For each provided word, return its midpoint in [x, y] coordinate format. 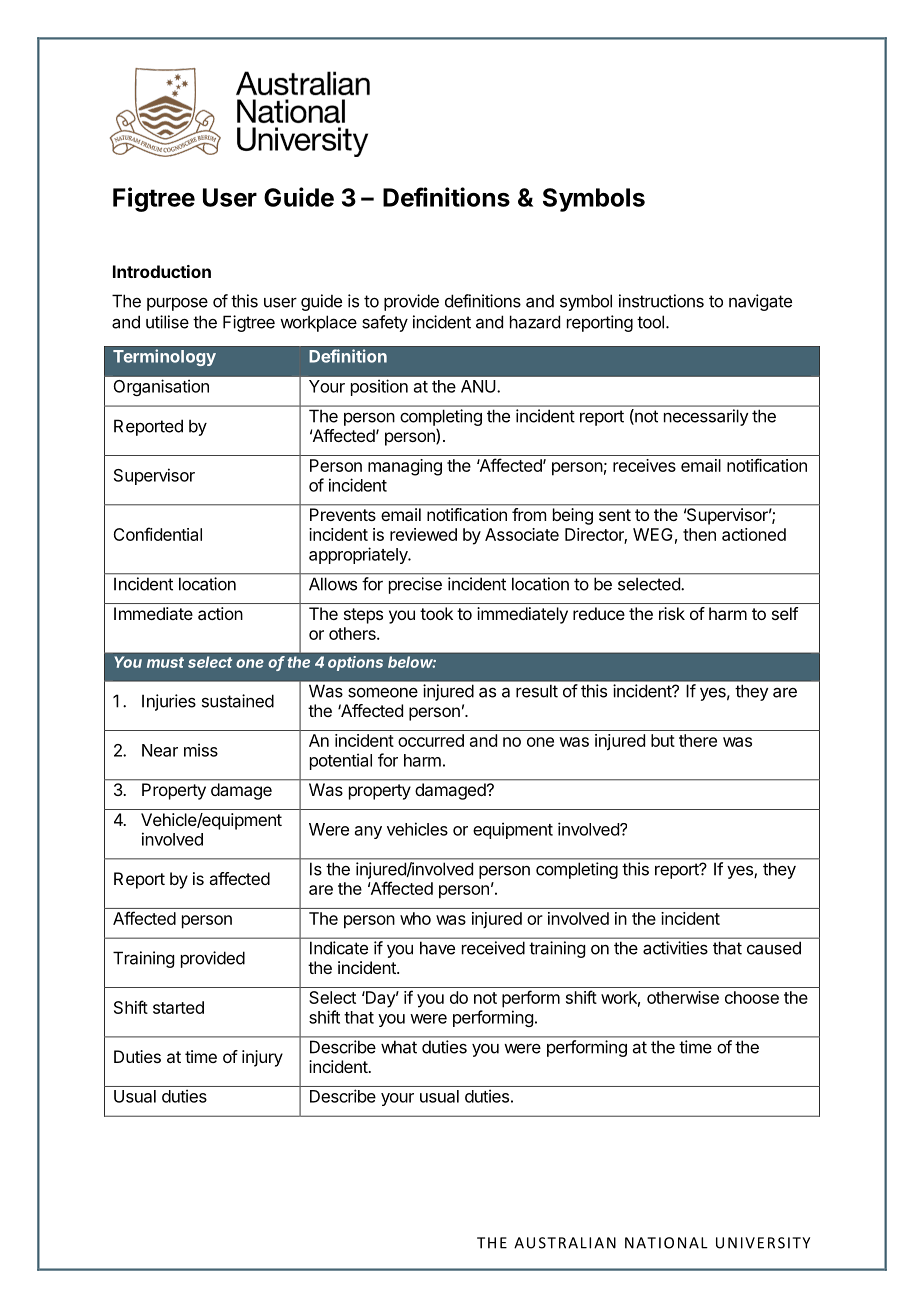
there [698, 740]
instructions [661, 301]
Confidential [157, 534]
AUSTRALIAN [565, 1243]
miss [201, 750]
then [699, 534]
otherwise [683, 997]
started [178, 1007]
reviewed [423, 534]
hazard [535, 322]
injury [262, 1058]
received [493, 948]
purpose [177, 304]
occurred [431, 740]
